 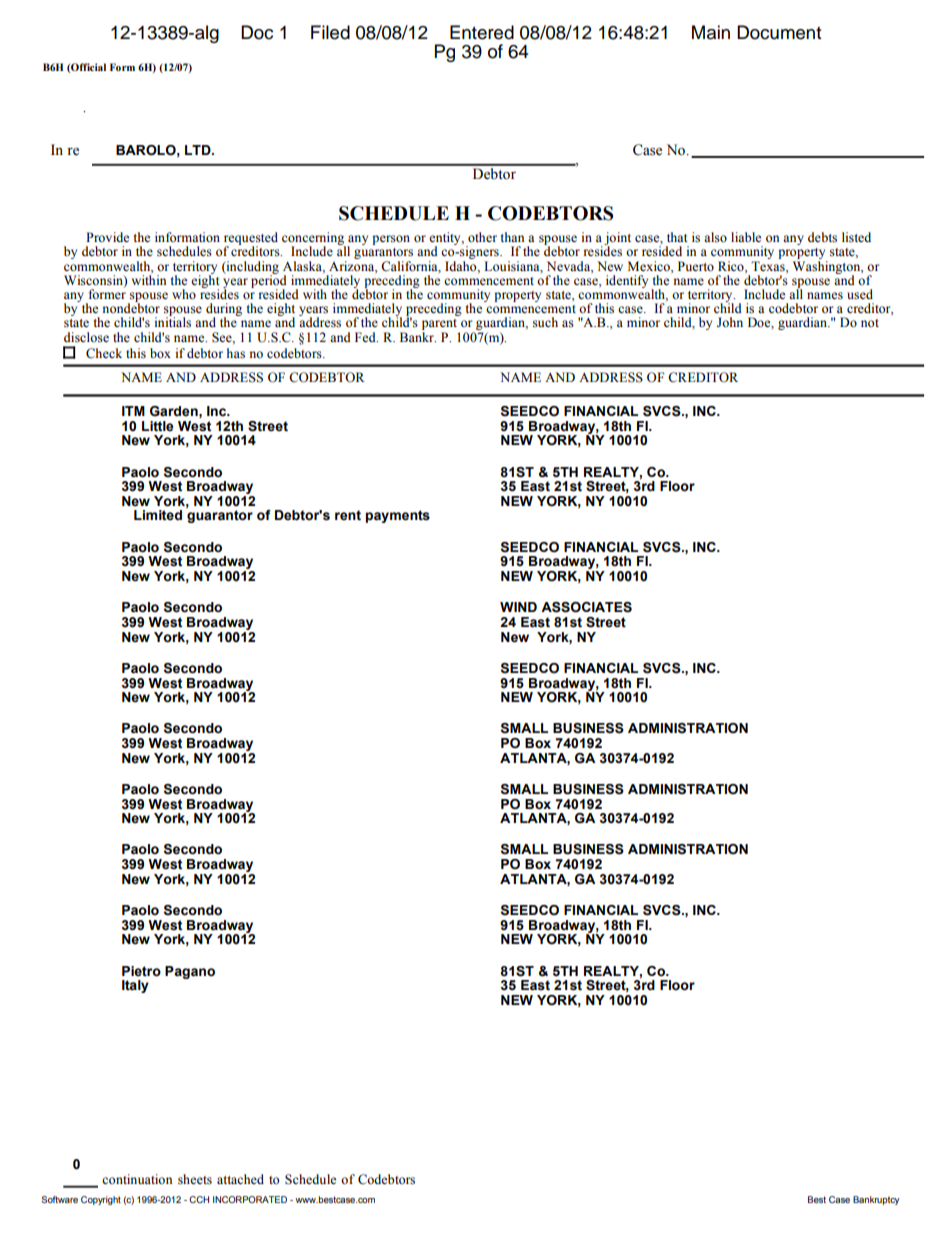 What do you see at coordinates (158, 426) in the screenshot?
I see `Little` at bounding box center [158, 426].
